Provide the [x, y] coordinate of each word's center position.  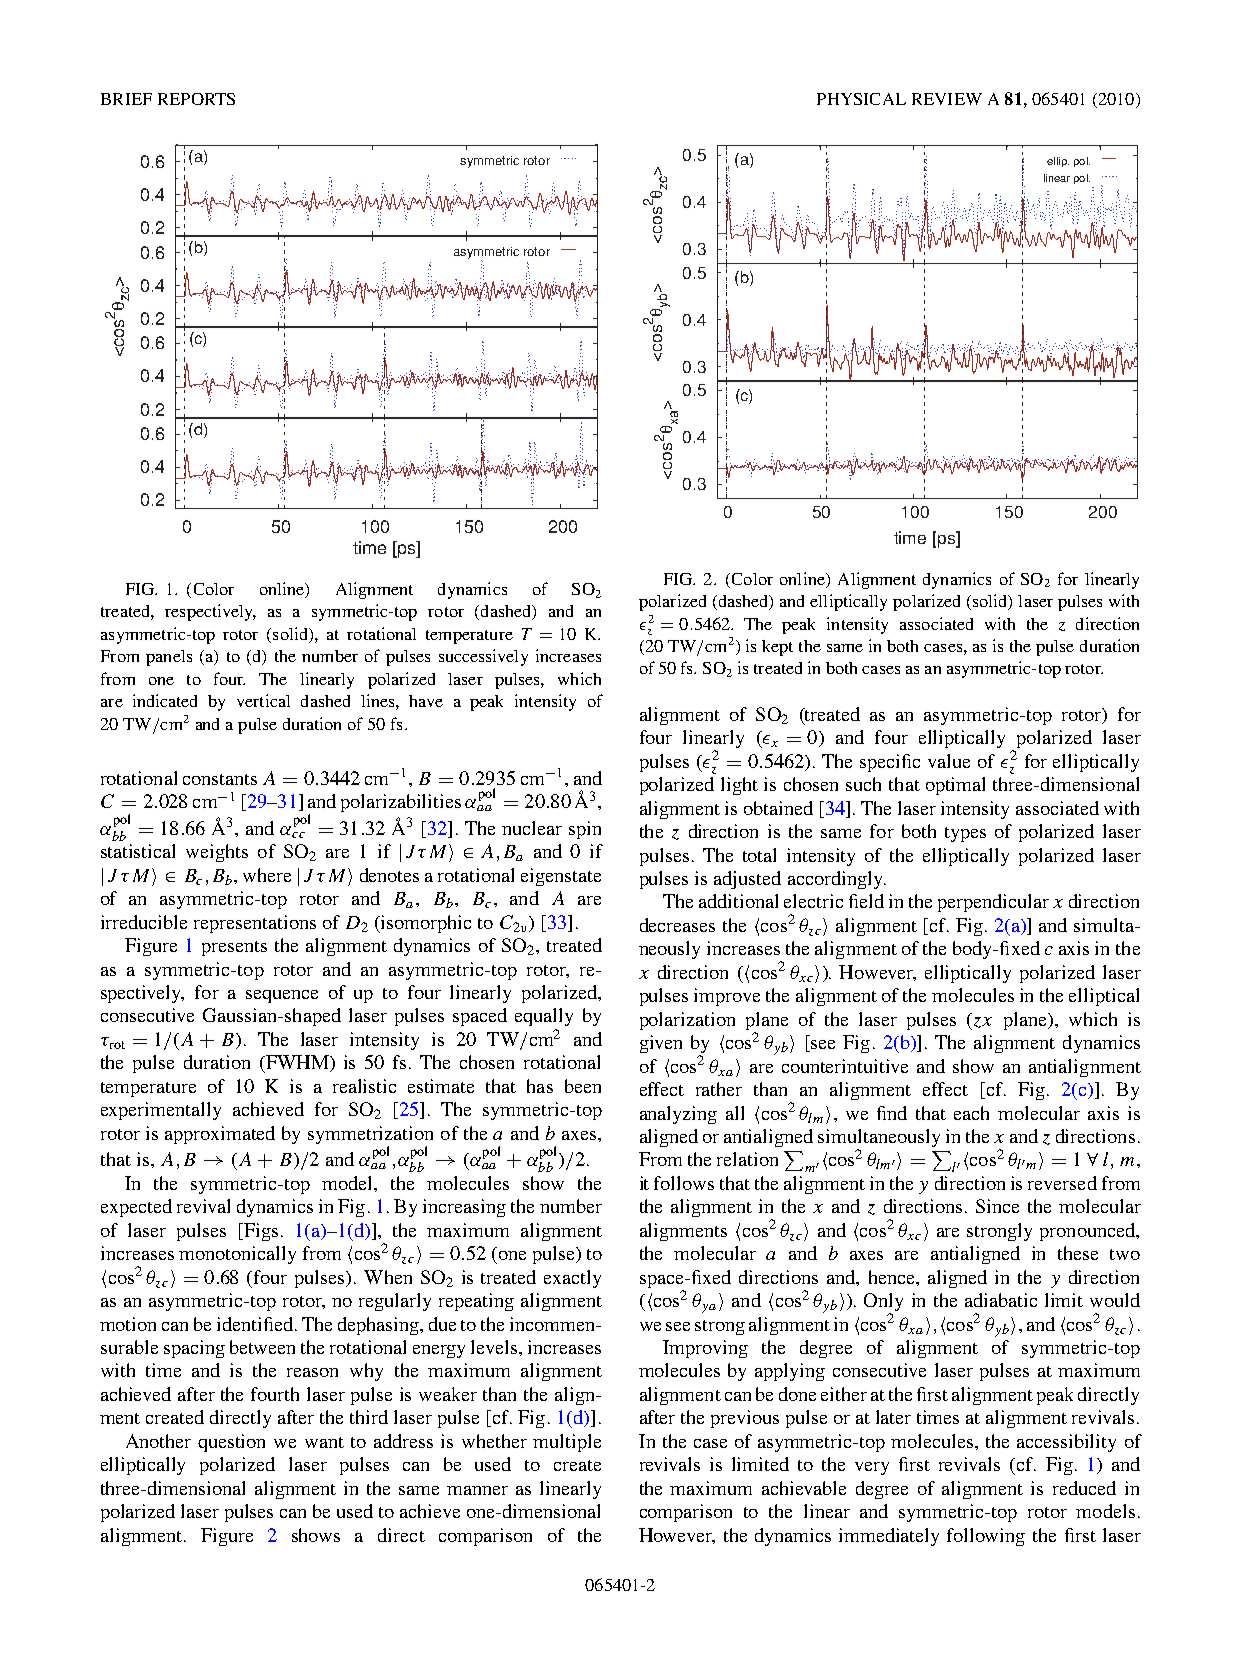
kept [777, 648]
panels [169, 658]
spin [585, 830]
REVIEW [947, 99]
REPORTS [196, 99]
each [971, 1113]
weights [217, 853]
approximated [220, 1135]
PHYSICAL [861, 99]
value [949, 761]
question [231, 1443]
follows [684, 1183]
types [965, 834]
